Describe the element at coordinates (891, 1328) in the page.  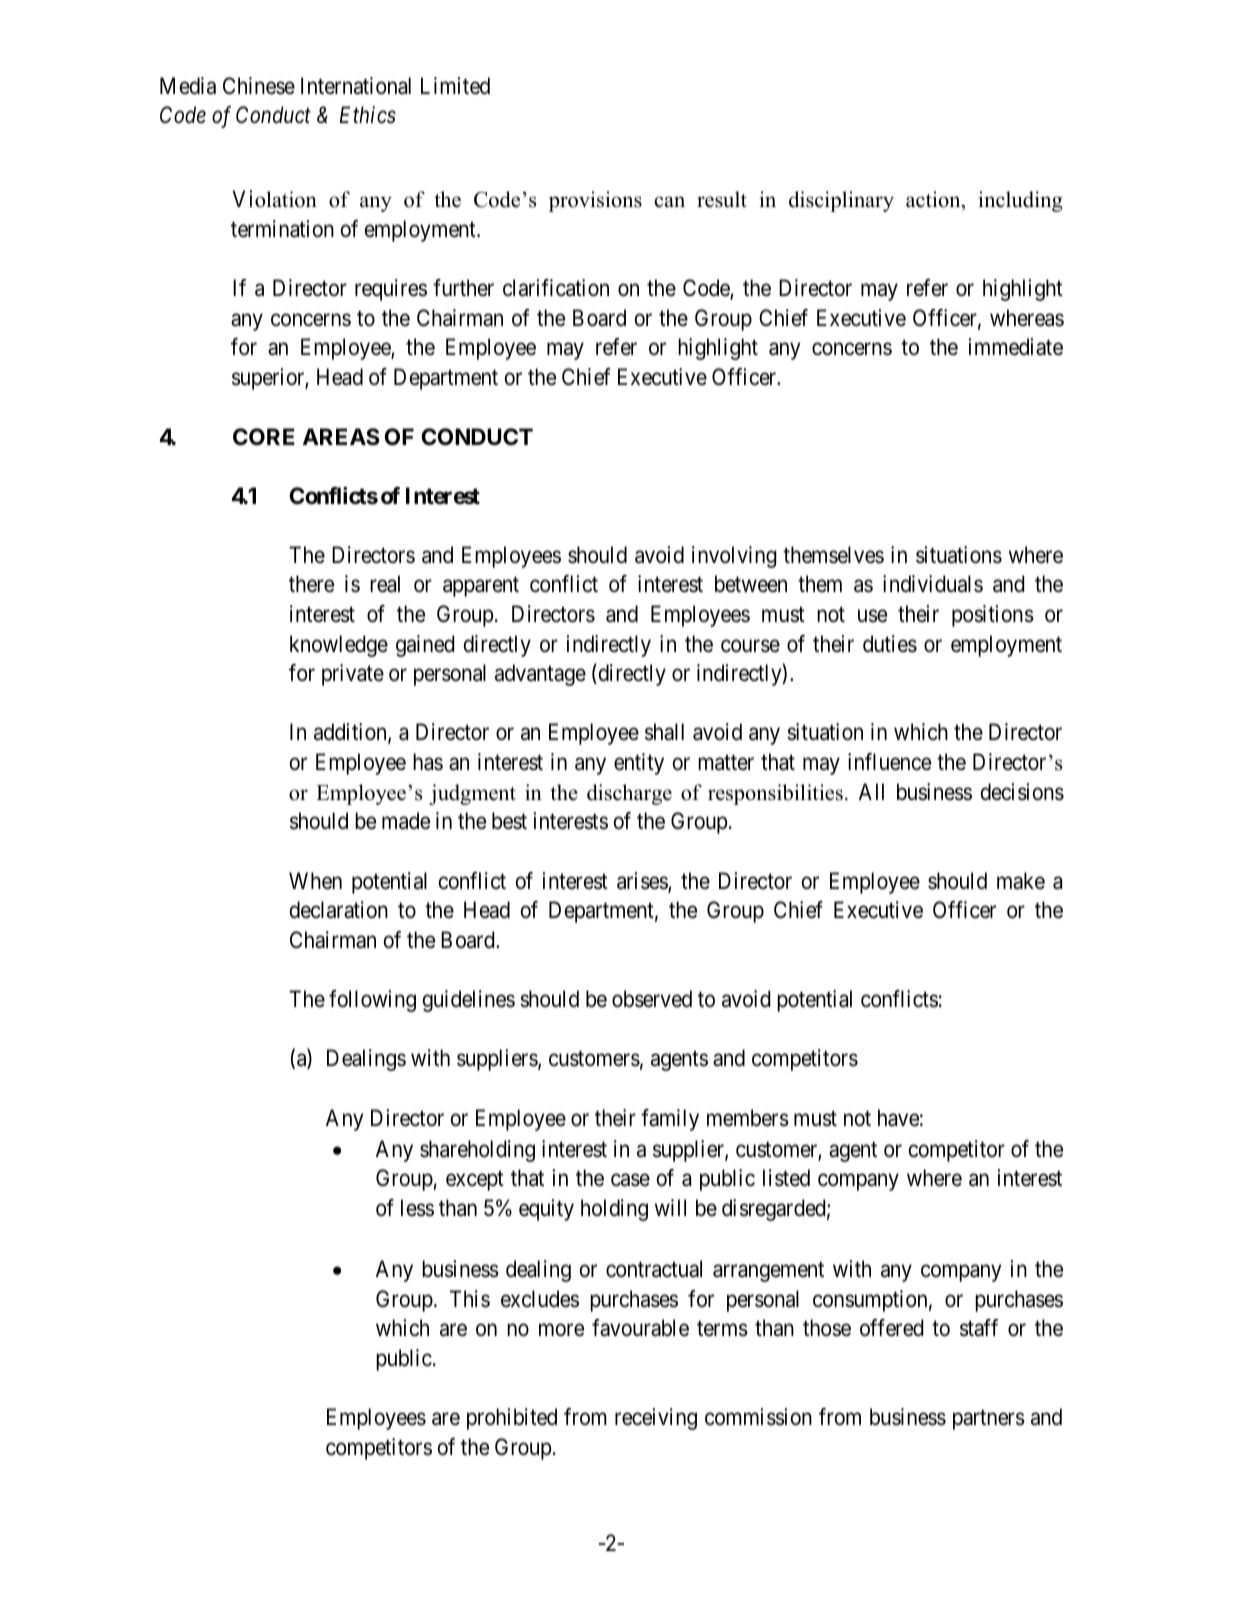
I see `offered` at that location.
